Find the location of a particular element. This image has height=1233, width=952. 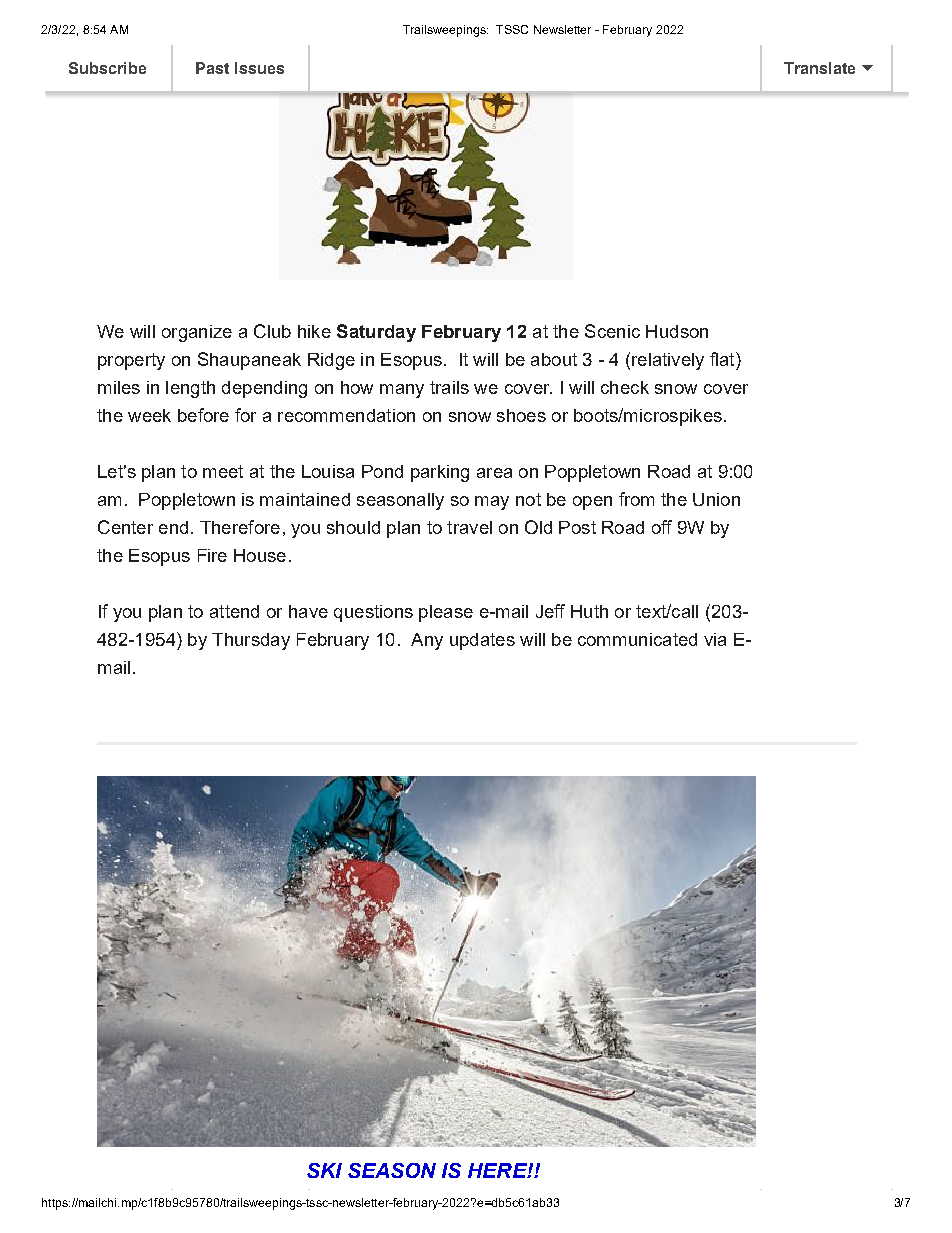

Past is located at coordinates (212, 68).
